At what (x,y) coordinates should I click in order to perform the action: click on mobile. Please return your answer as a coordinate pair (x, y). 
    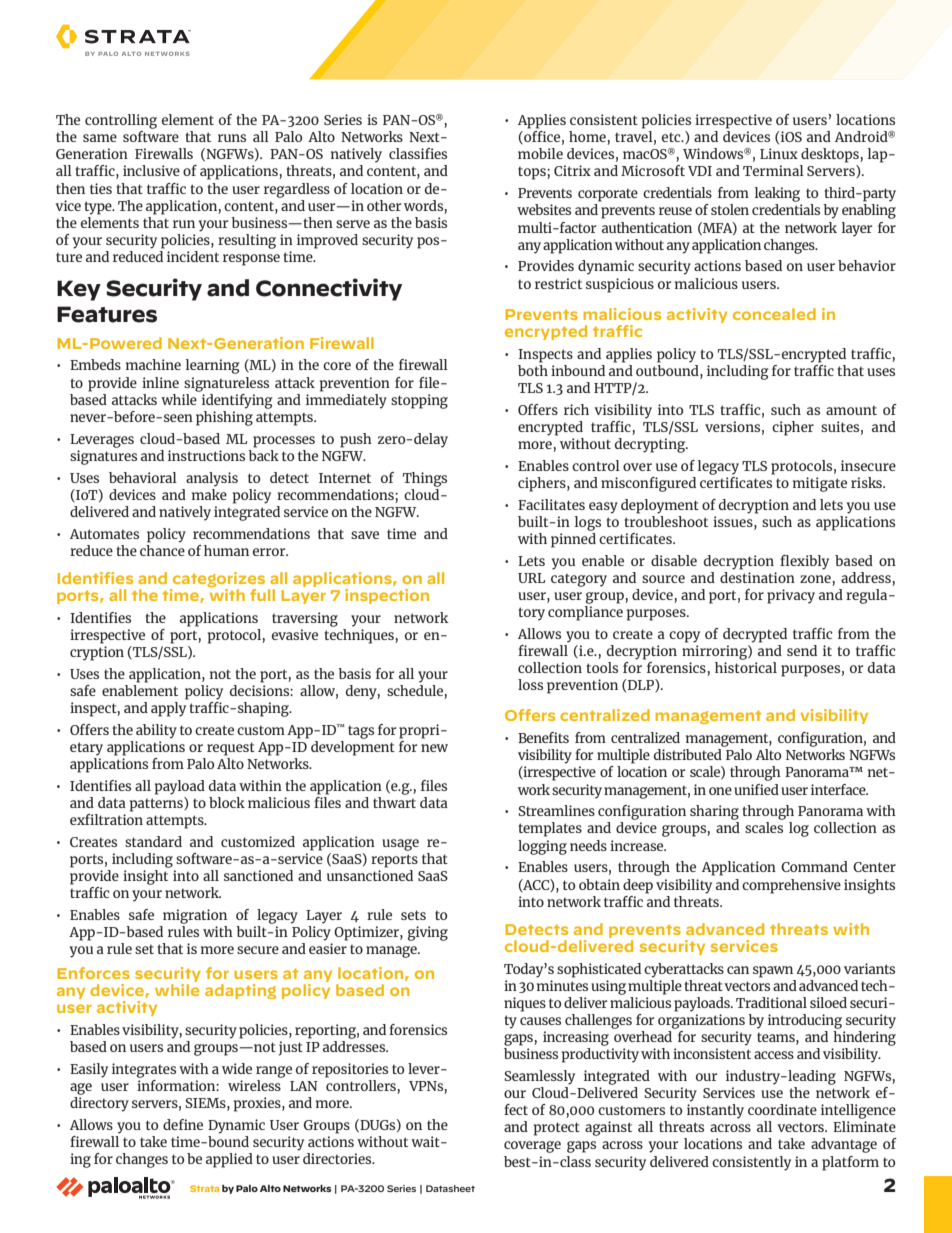
    Looking at the image, I should click on (540, 153).
